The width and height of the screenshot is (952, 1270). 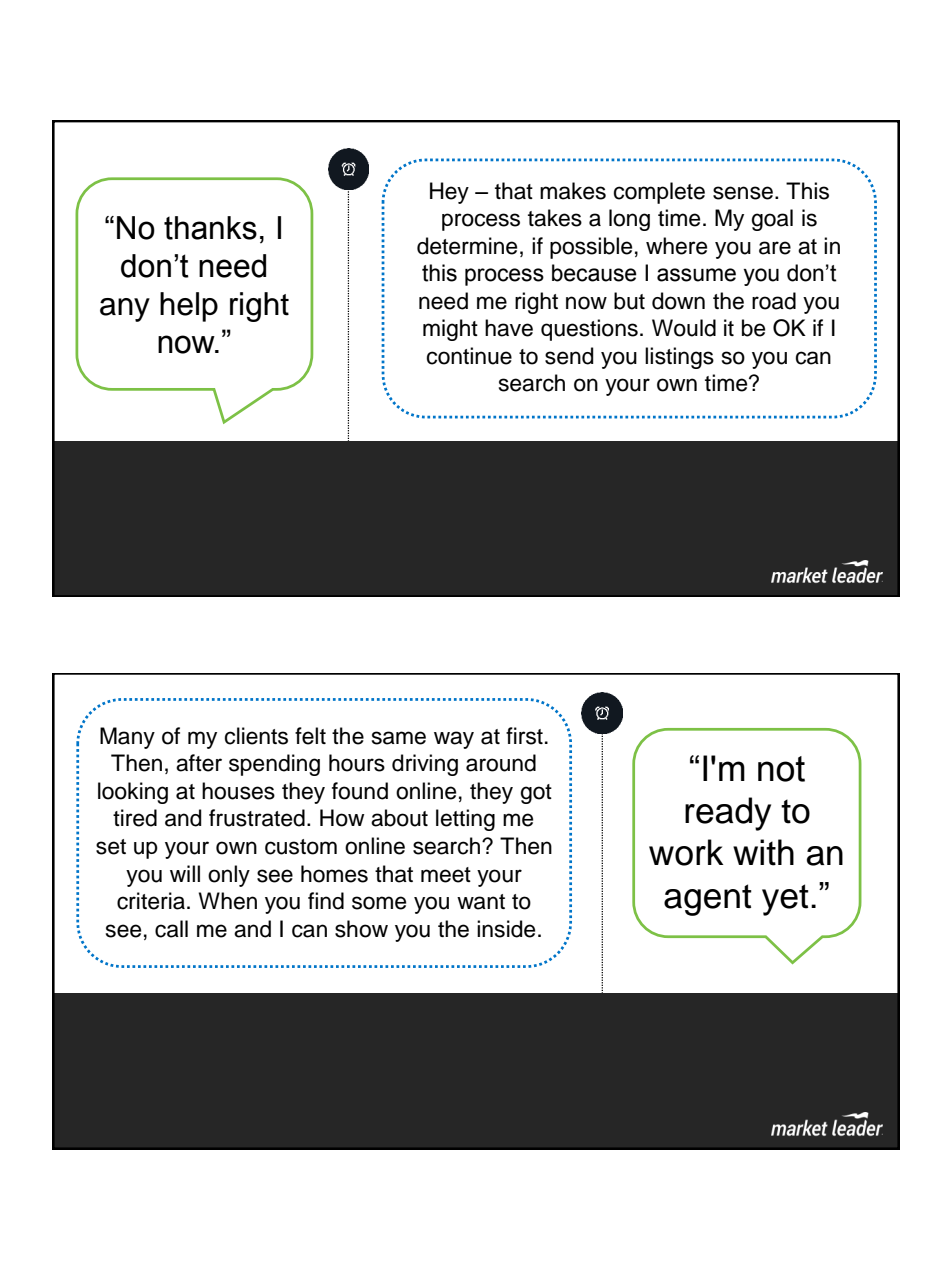 I want to click on not, so click(x=781, y=769).
